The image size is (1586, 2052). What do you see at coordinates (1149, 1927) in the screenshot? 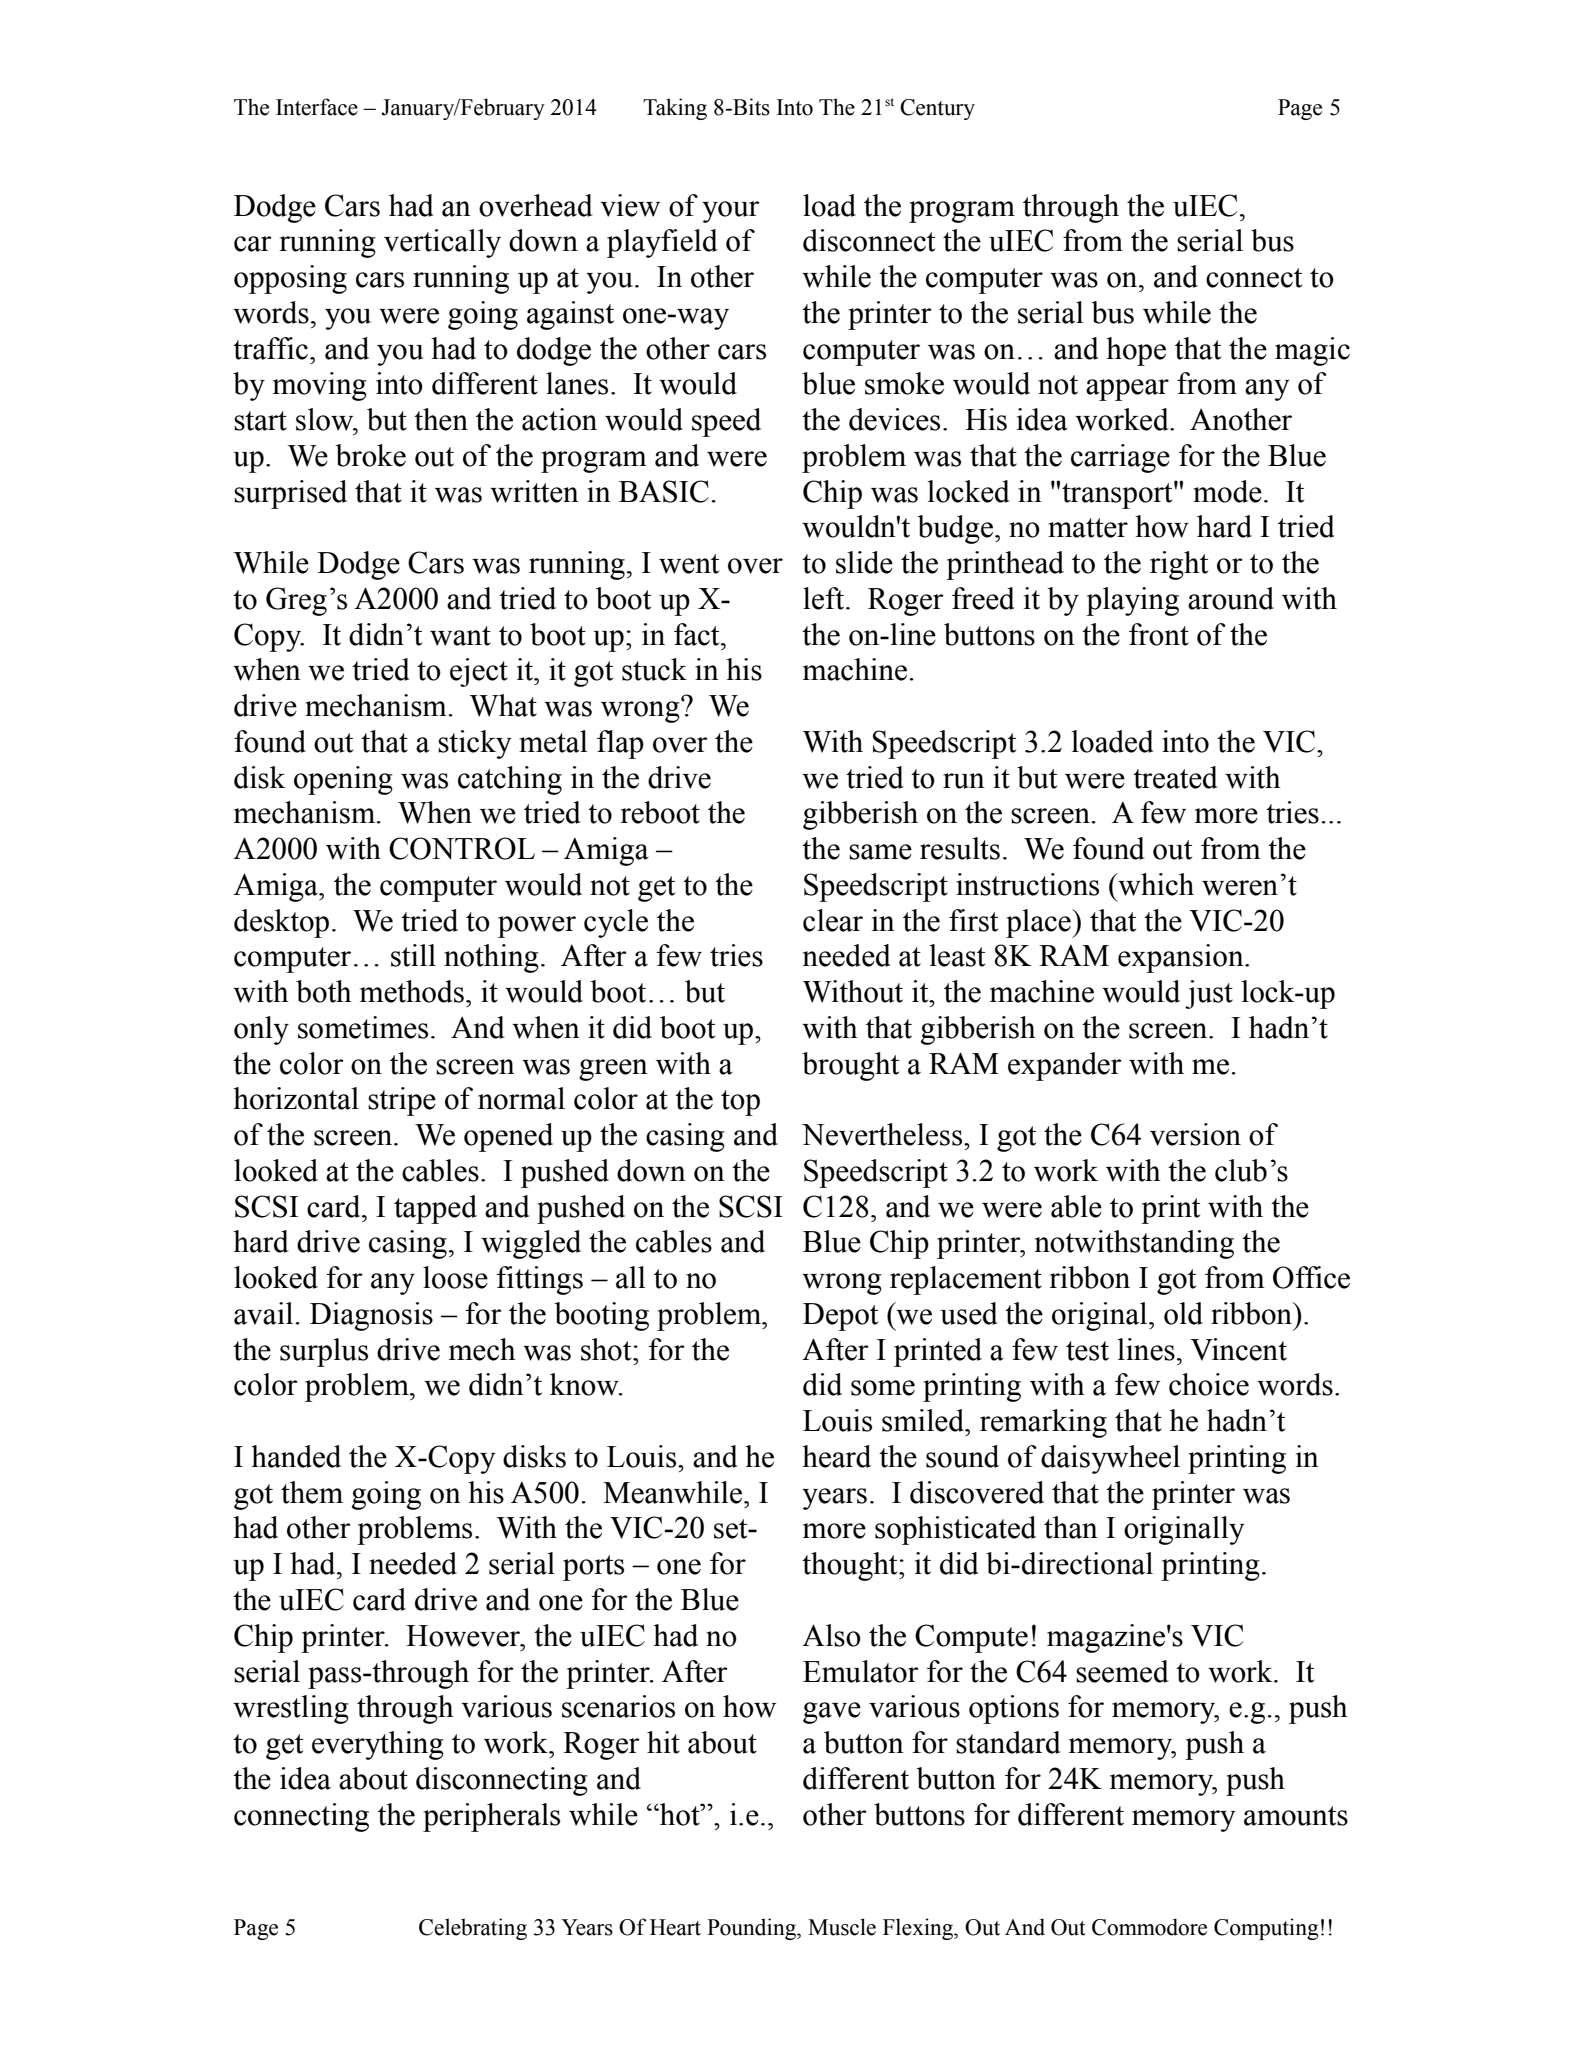
I see `Commodore` at bounding box center [1149, 1927].
